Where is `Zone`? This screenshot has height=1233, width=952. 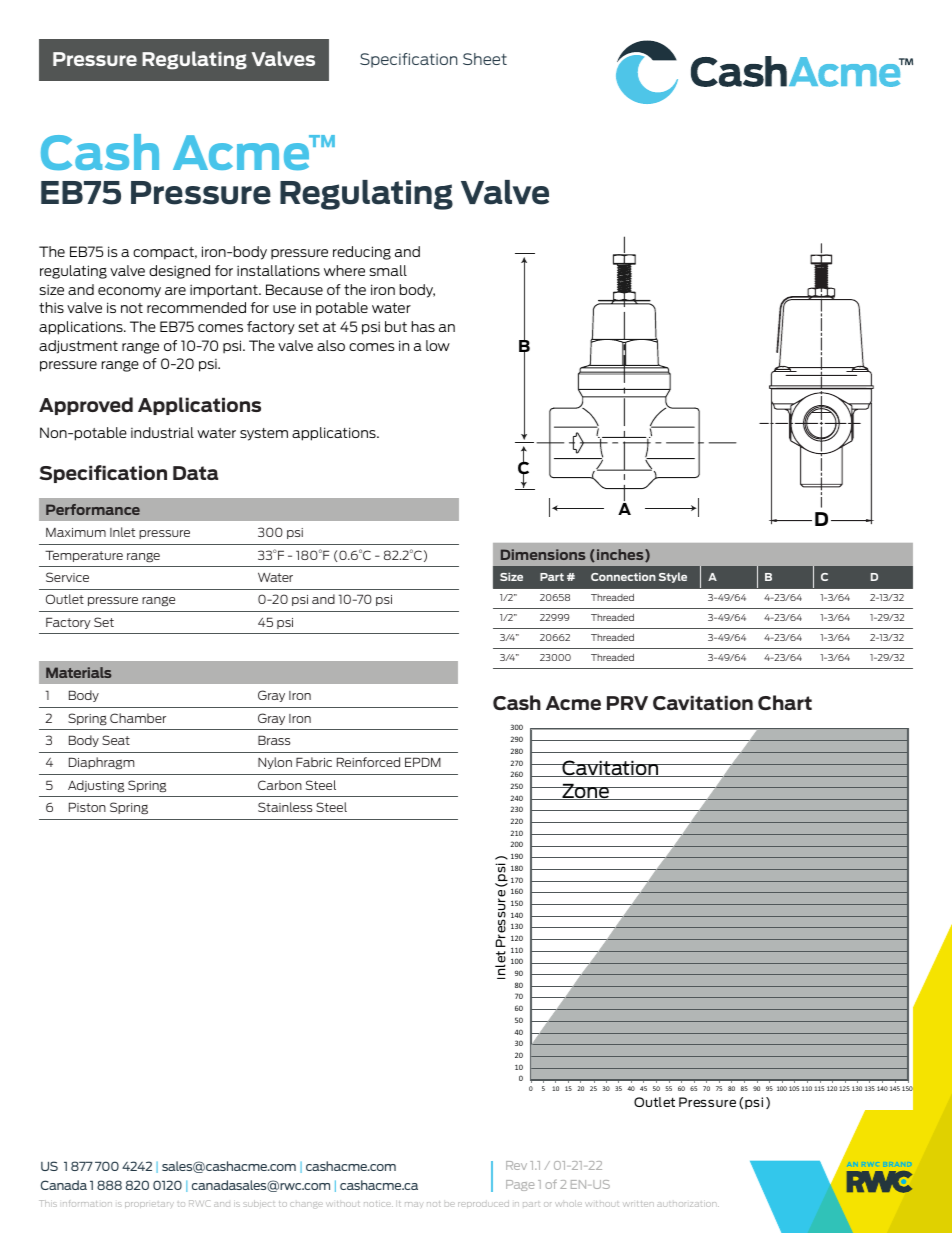
Zone is located at coordinates (586, 791).
